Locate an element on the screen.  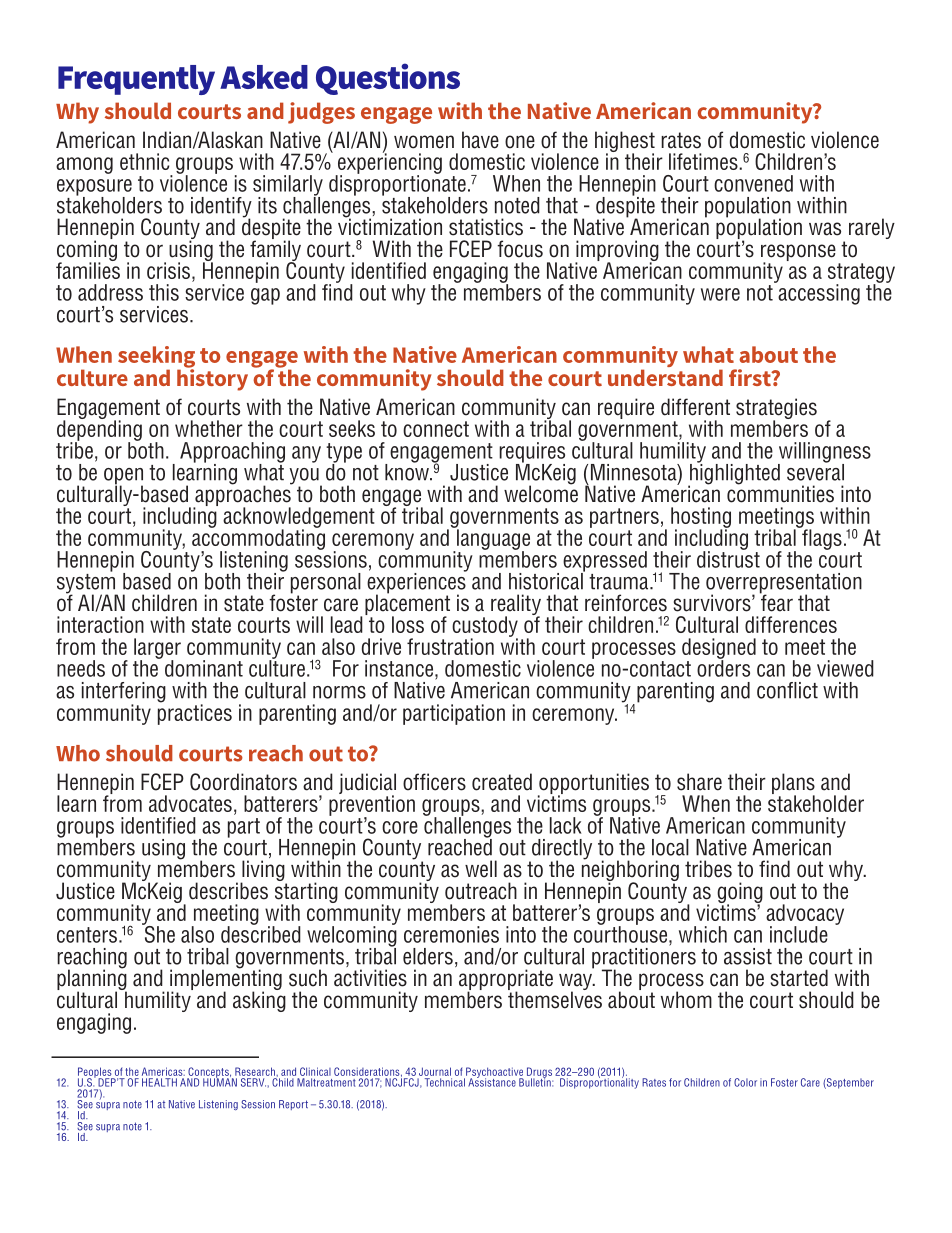
convened is located at coordinates (753, 183).
